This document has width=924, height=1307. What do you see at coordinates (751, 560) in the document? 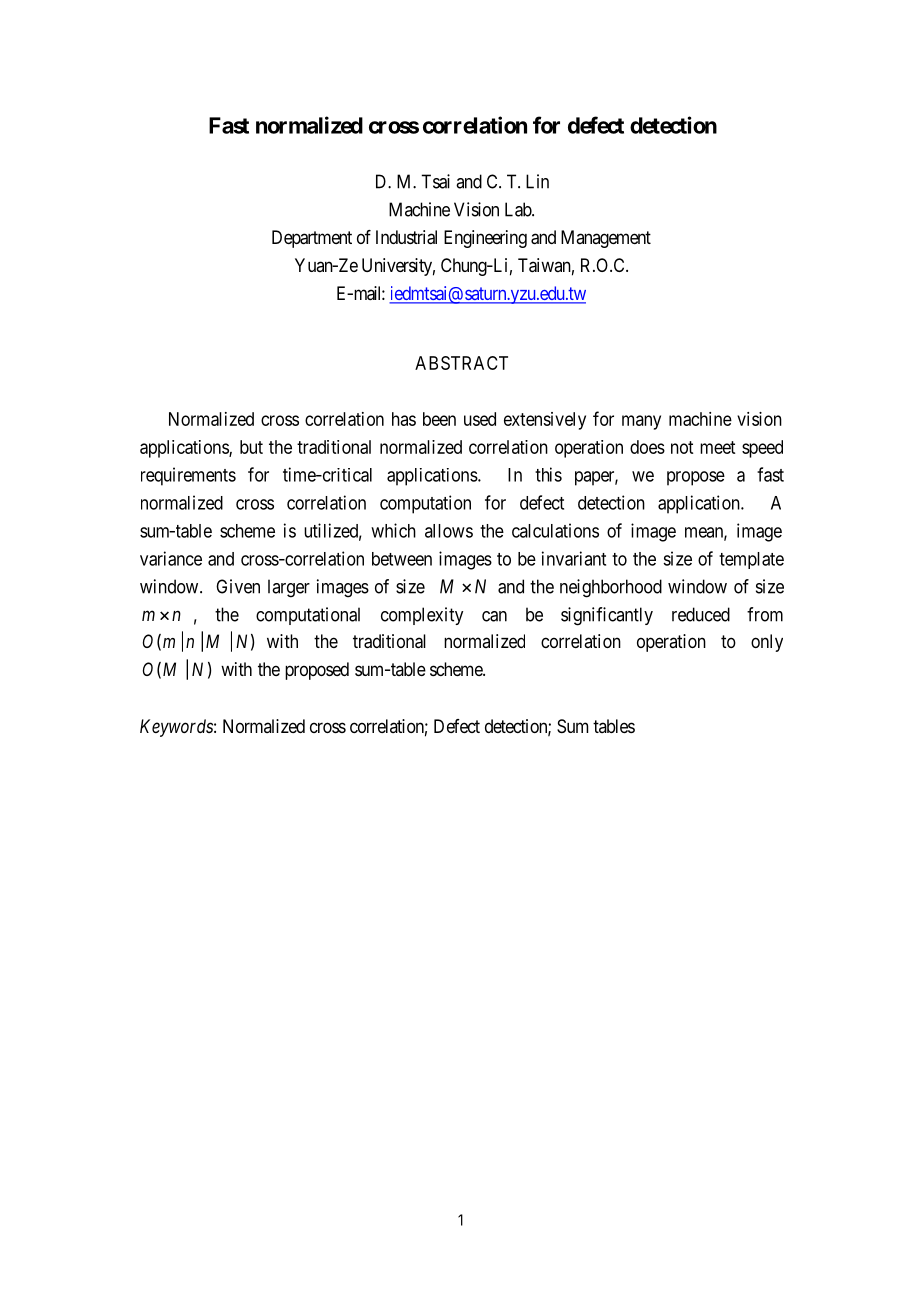
I see `template` at bounding box center [751, 560].
